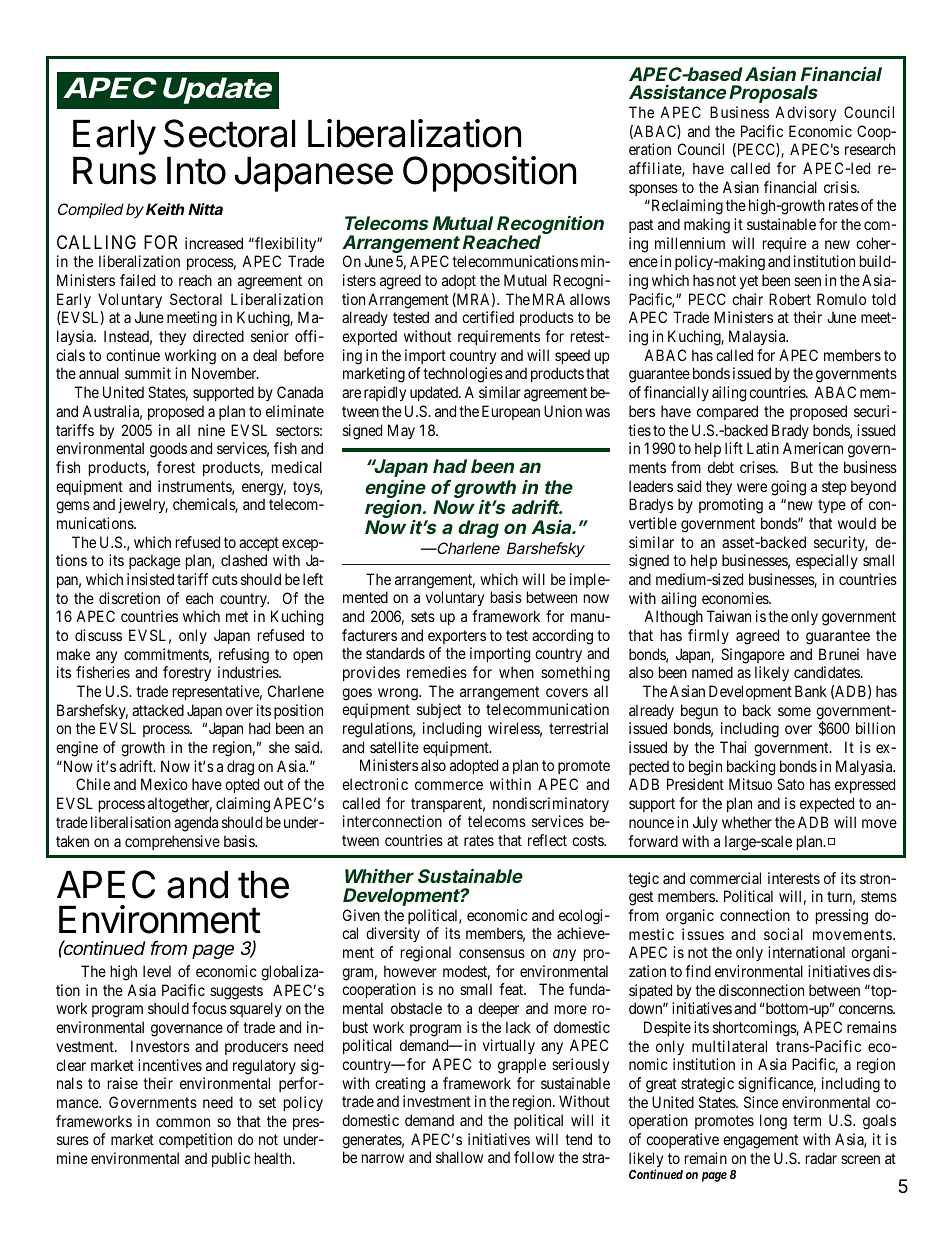 This image has height=1233, width=952. What do you see at coordinates (578, 1139) in the image?
I see `tend` at bounding box center [578, 1139].
